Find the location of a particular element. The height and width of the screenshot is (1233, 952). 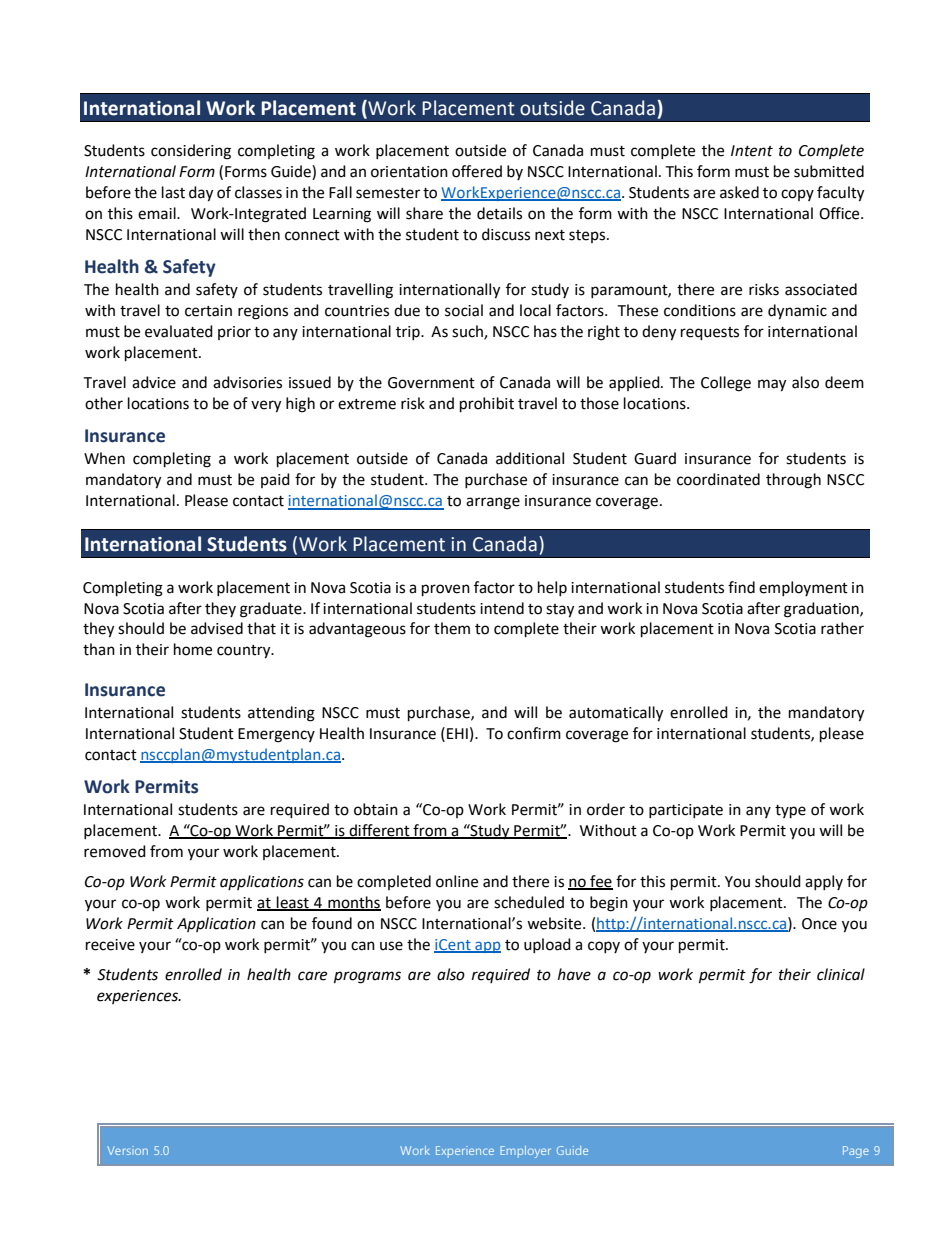

day is located at coordinates (201, 194).
